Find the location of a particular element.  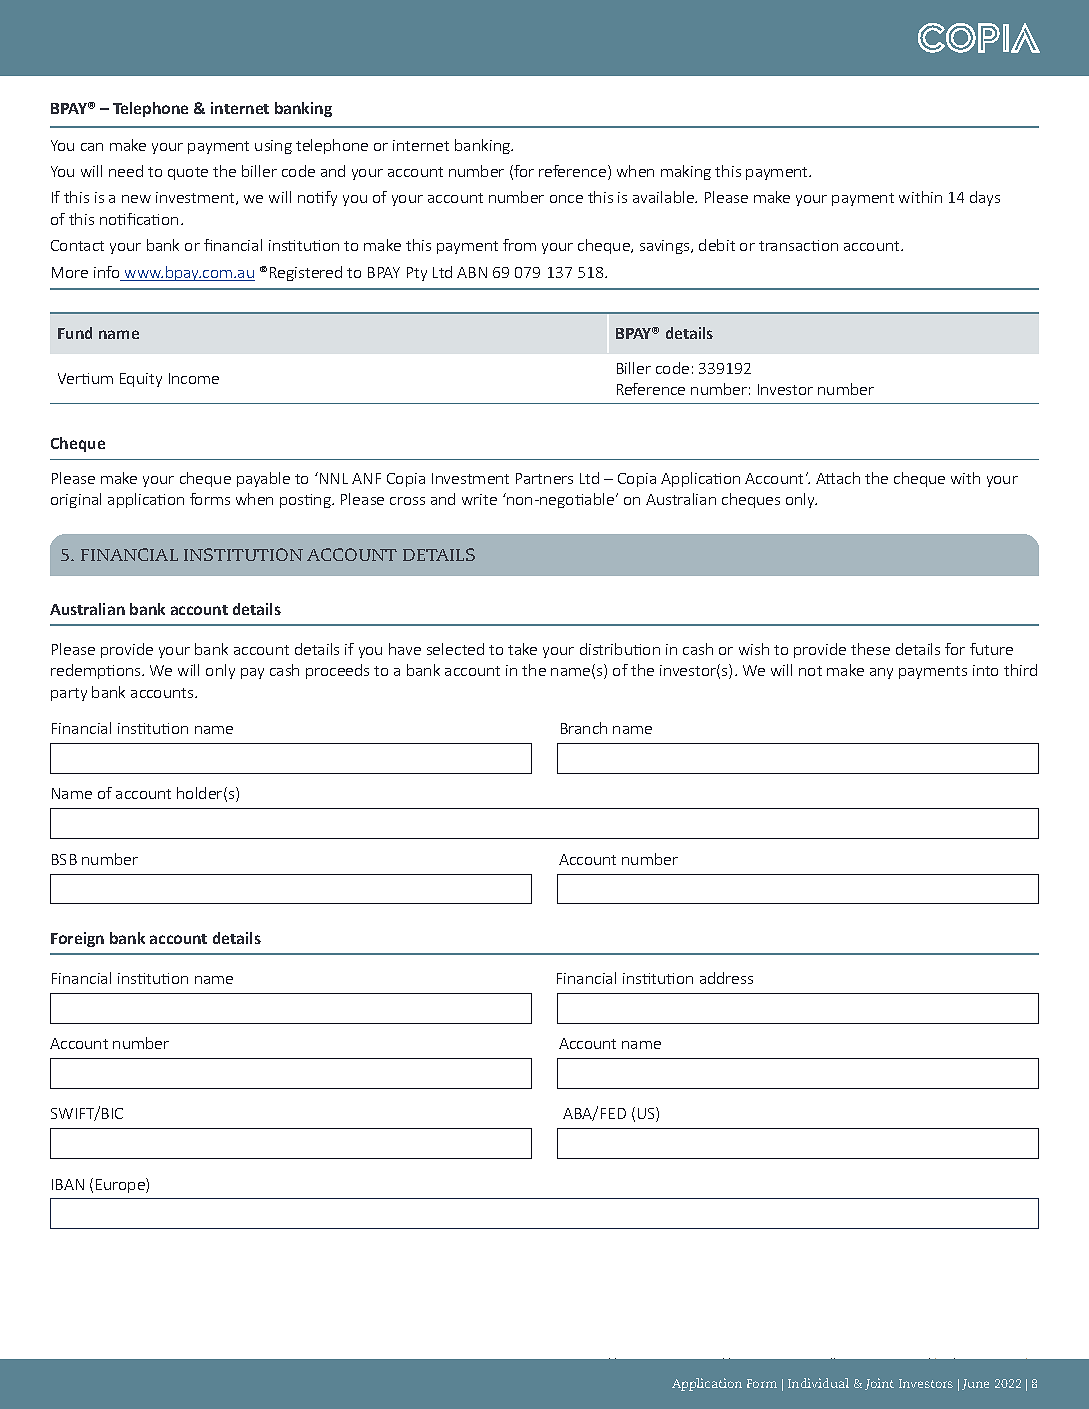

address is located at coordinates (726, 978).
